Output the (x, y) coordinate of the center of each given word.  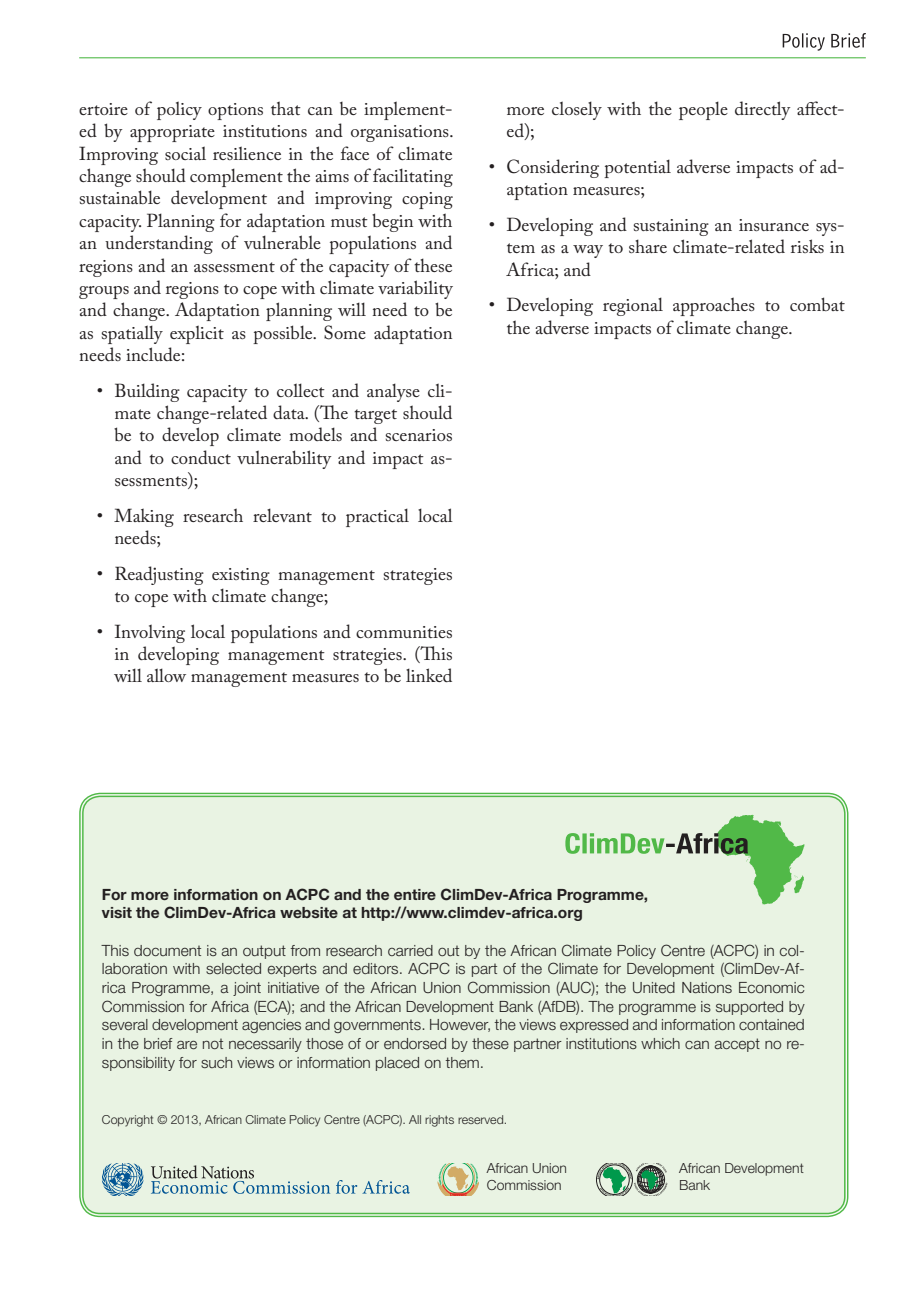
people (703, 110)
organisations (401, 133)
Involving (150, 633)
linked (429, 675)
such (216, 1062)
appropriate (172, 133)
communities (404, 632)
